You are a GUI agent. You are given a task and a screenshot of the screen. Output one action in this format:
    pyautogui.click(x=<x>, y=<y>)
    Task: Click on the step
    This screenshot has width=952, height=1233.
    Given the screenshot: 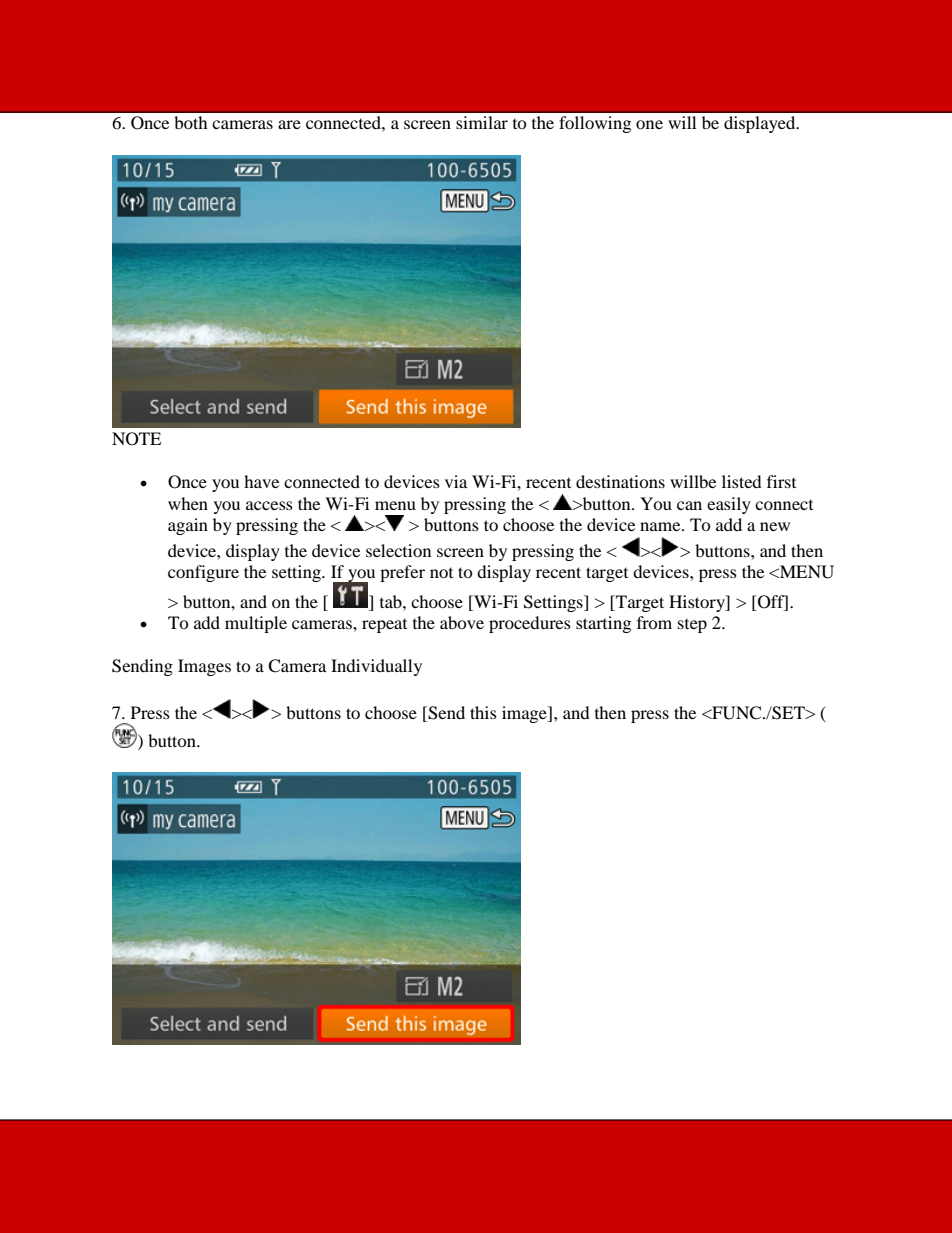 What is the action you would take?
    pyautogui.click(x=692, y=626)
